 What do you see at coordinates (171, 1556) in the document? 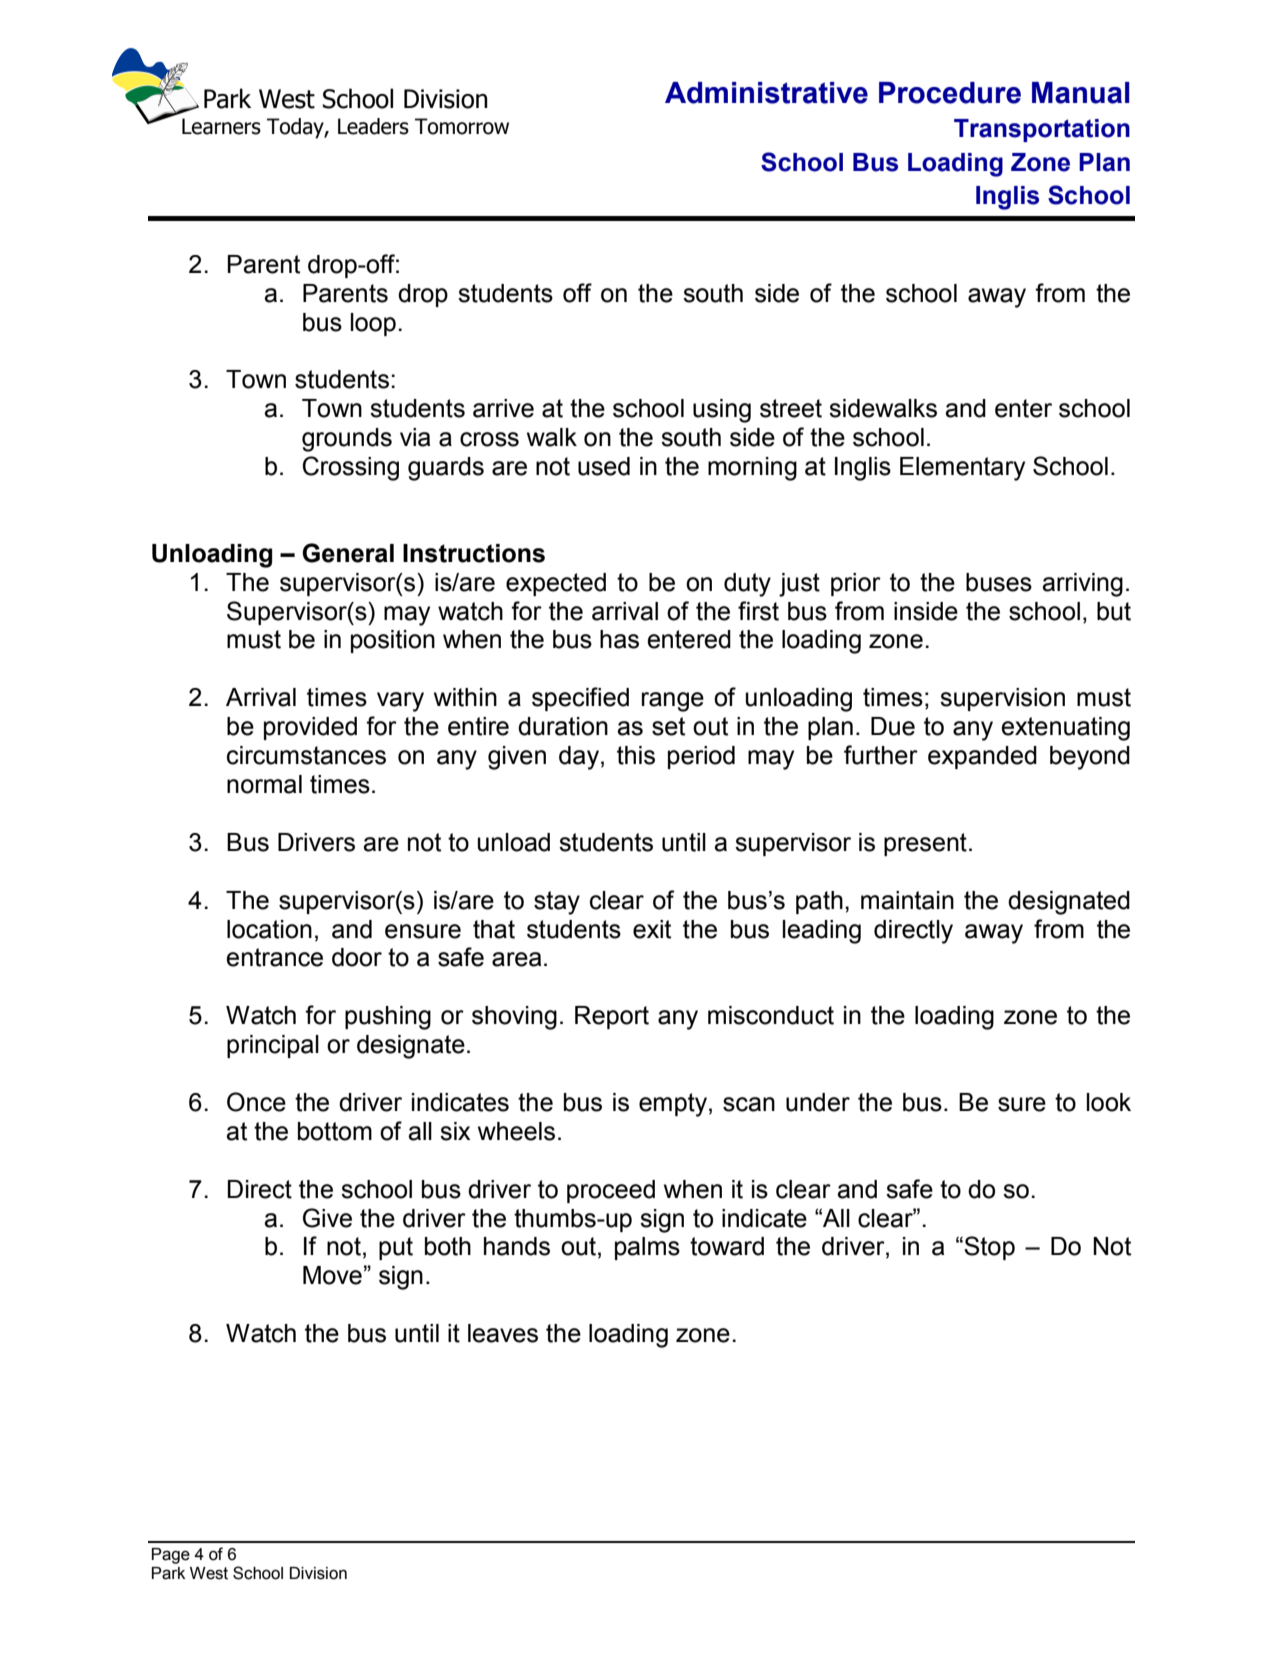
I see `Page` at bounding box center [171, 1556].
